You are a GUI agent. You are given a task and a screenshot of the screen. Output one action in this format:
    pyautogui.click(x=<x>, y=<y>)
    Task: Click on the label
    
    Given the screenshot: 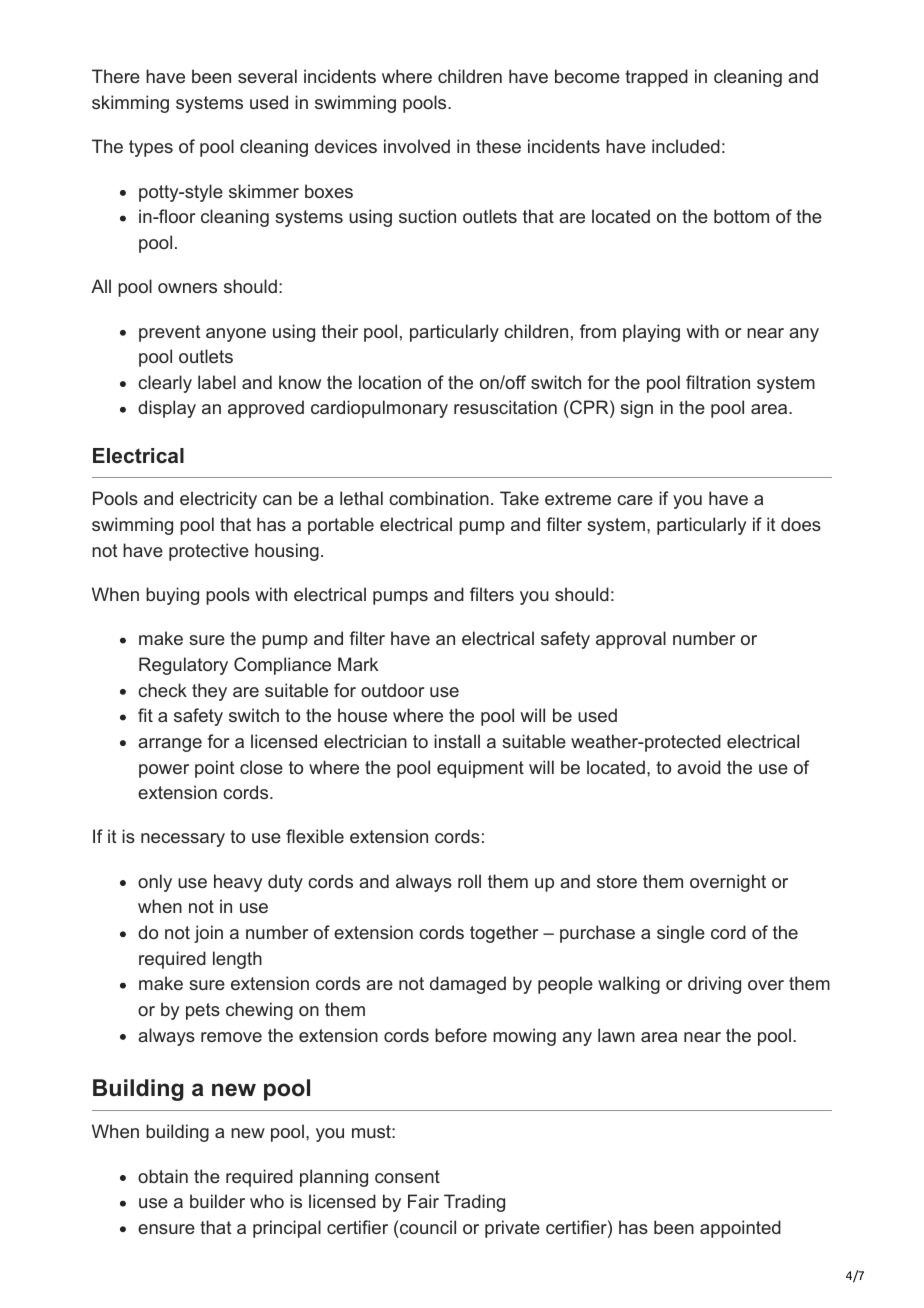 What is the action you would take?
    pyautogui.click(x=217, y=382)
